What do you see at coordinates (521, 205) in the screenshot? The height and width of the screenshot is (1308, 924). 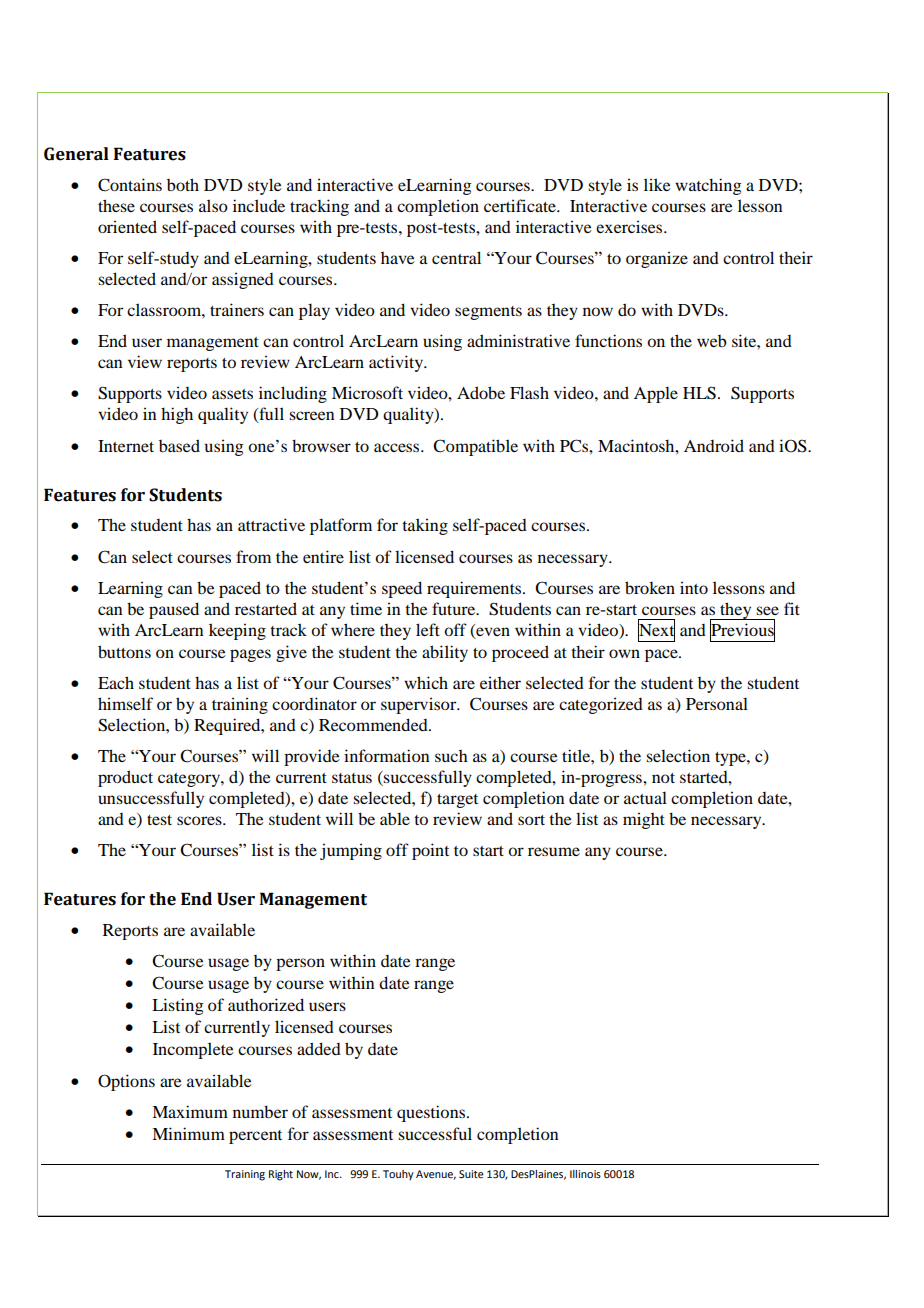 I see `certificate` at bounding box center [521, 205].
